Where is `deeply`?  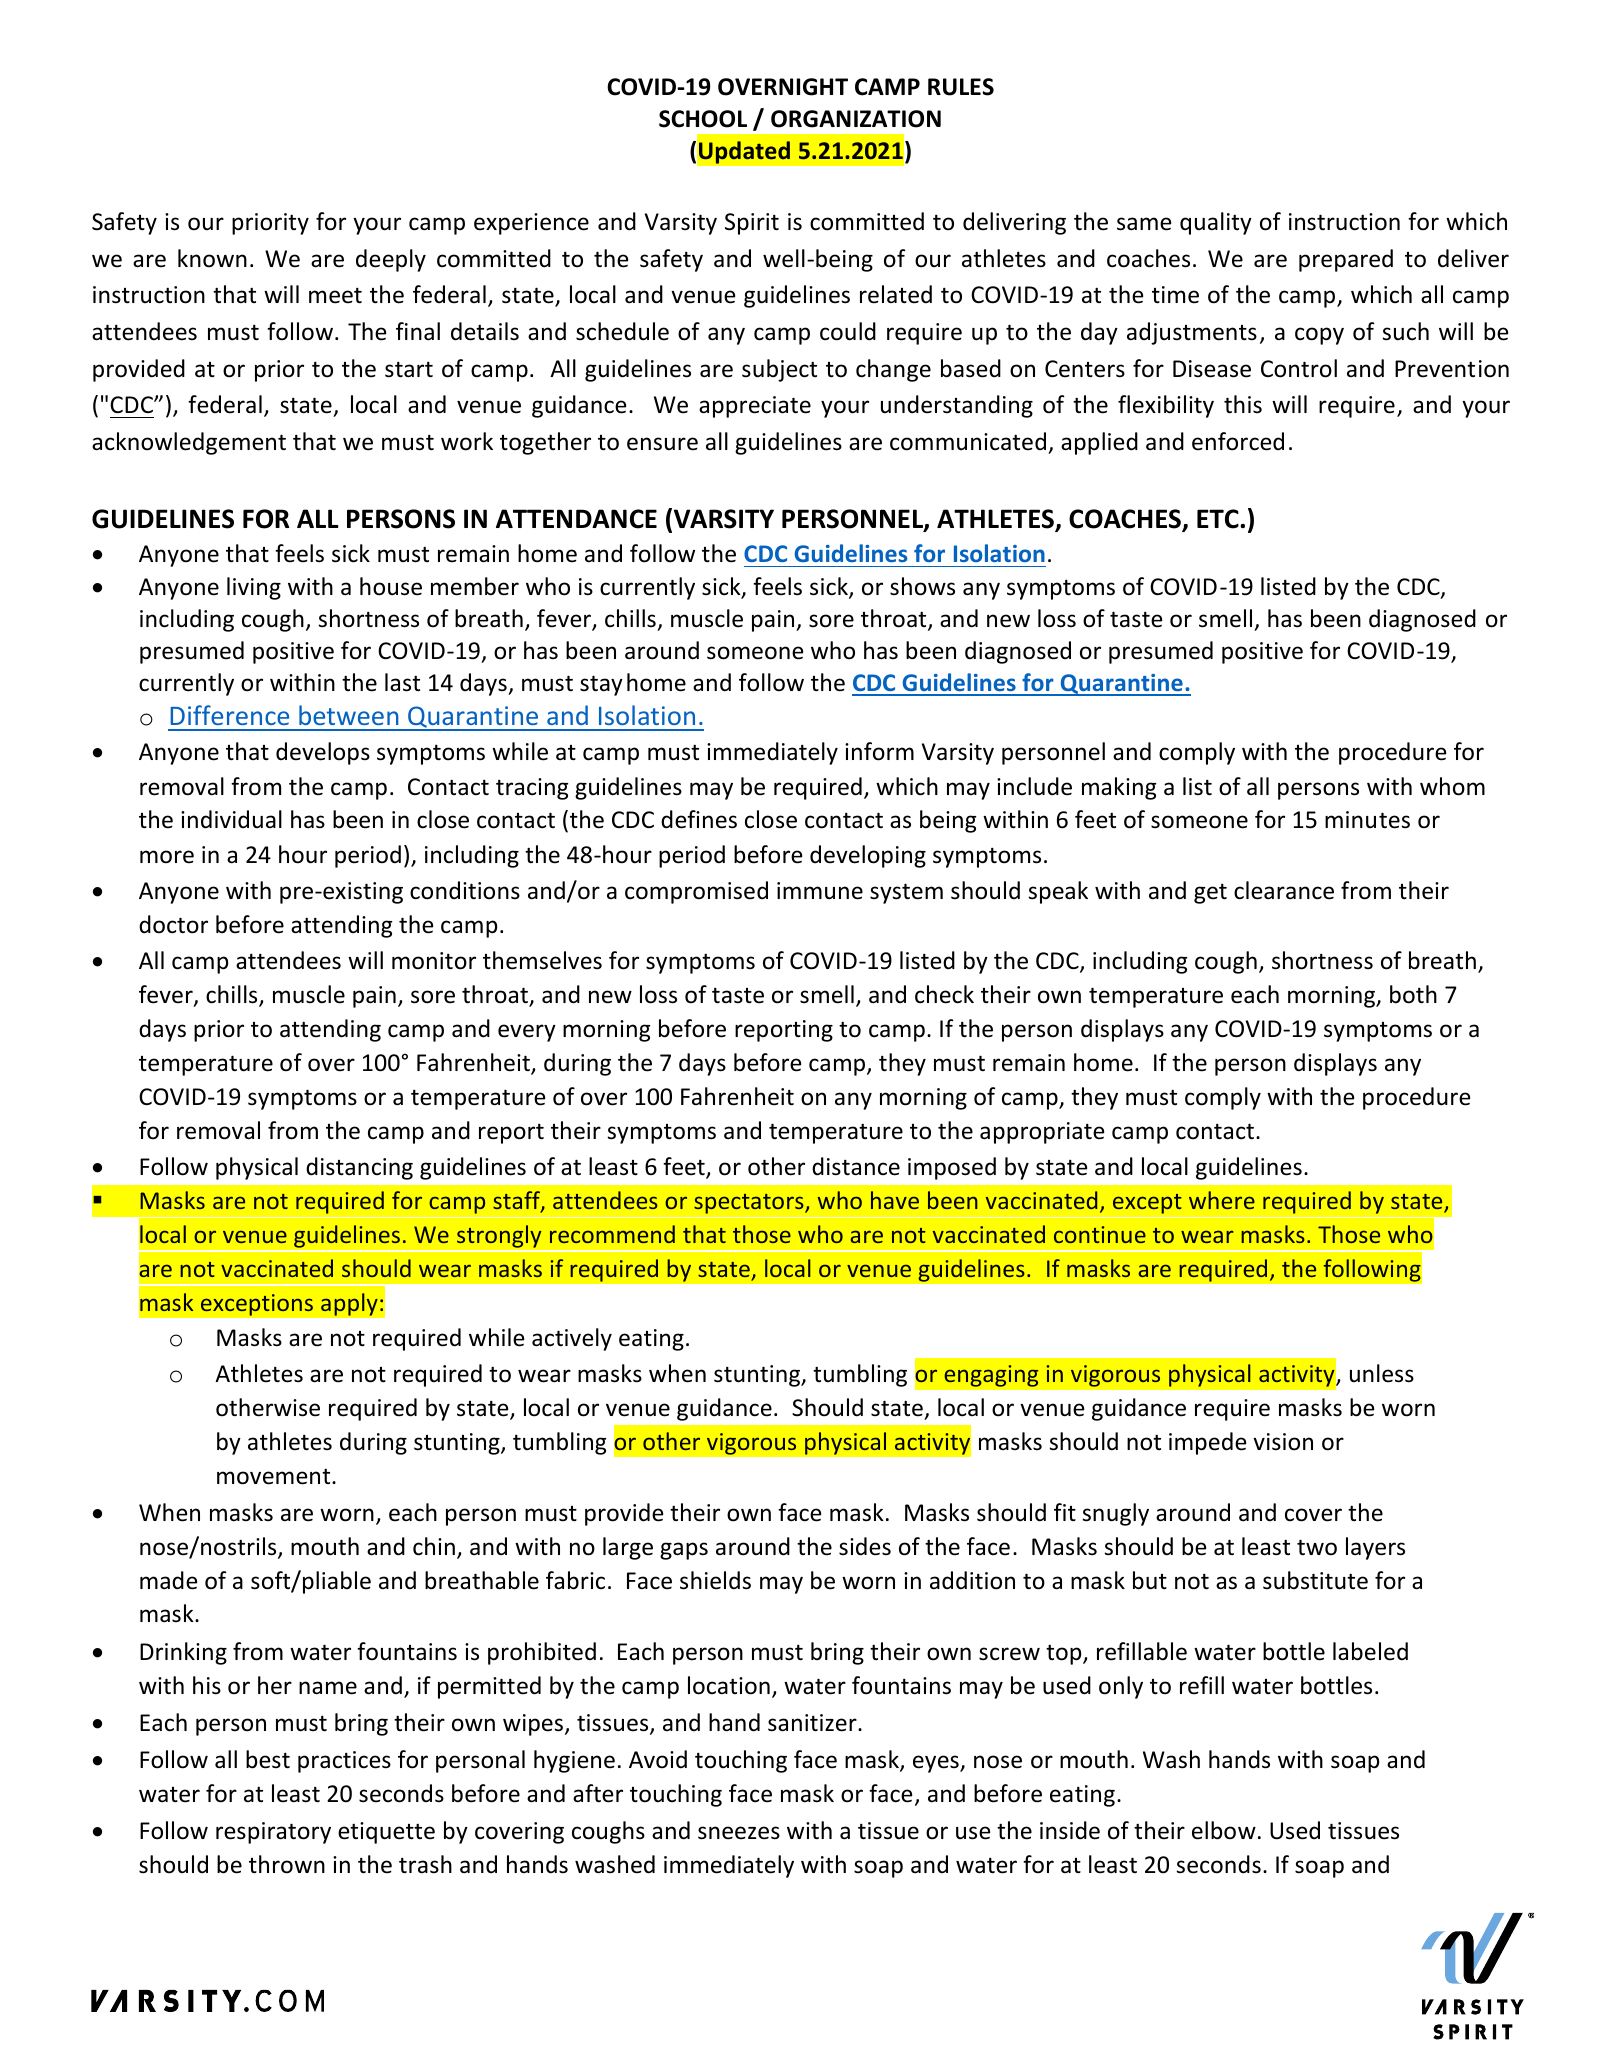
deeply is located at coordinates (391, 260).
